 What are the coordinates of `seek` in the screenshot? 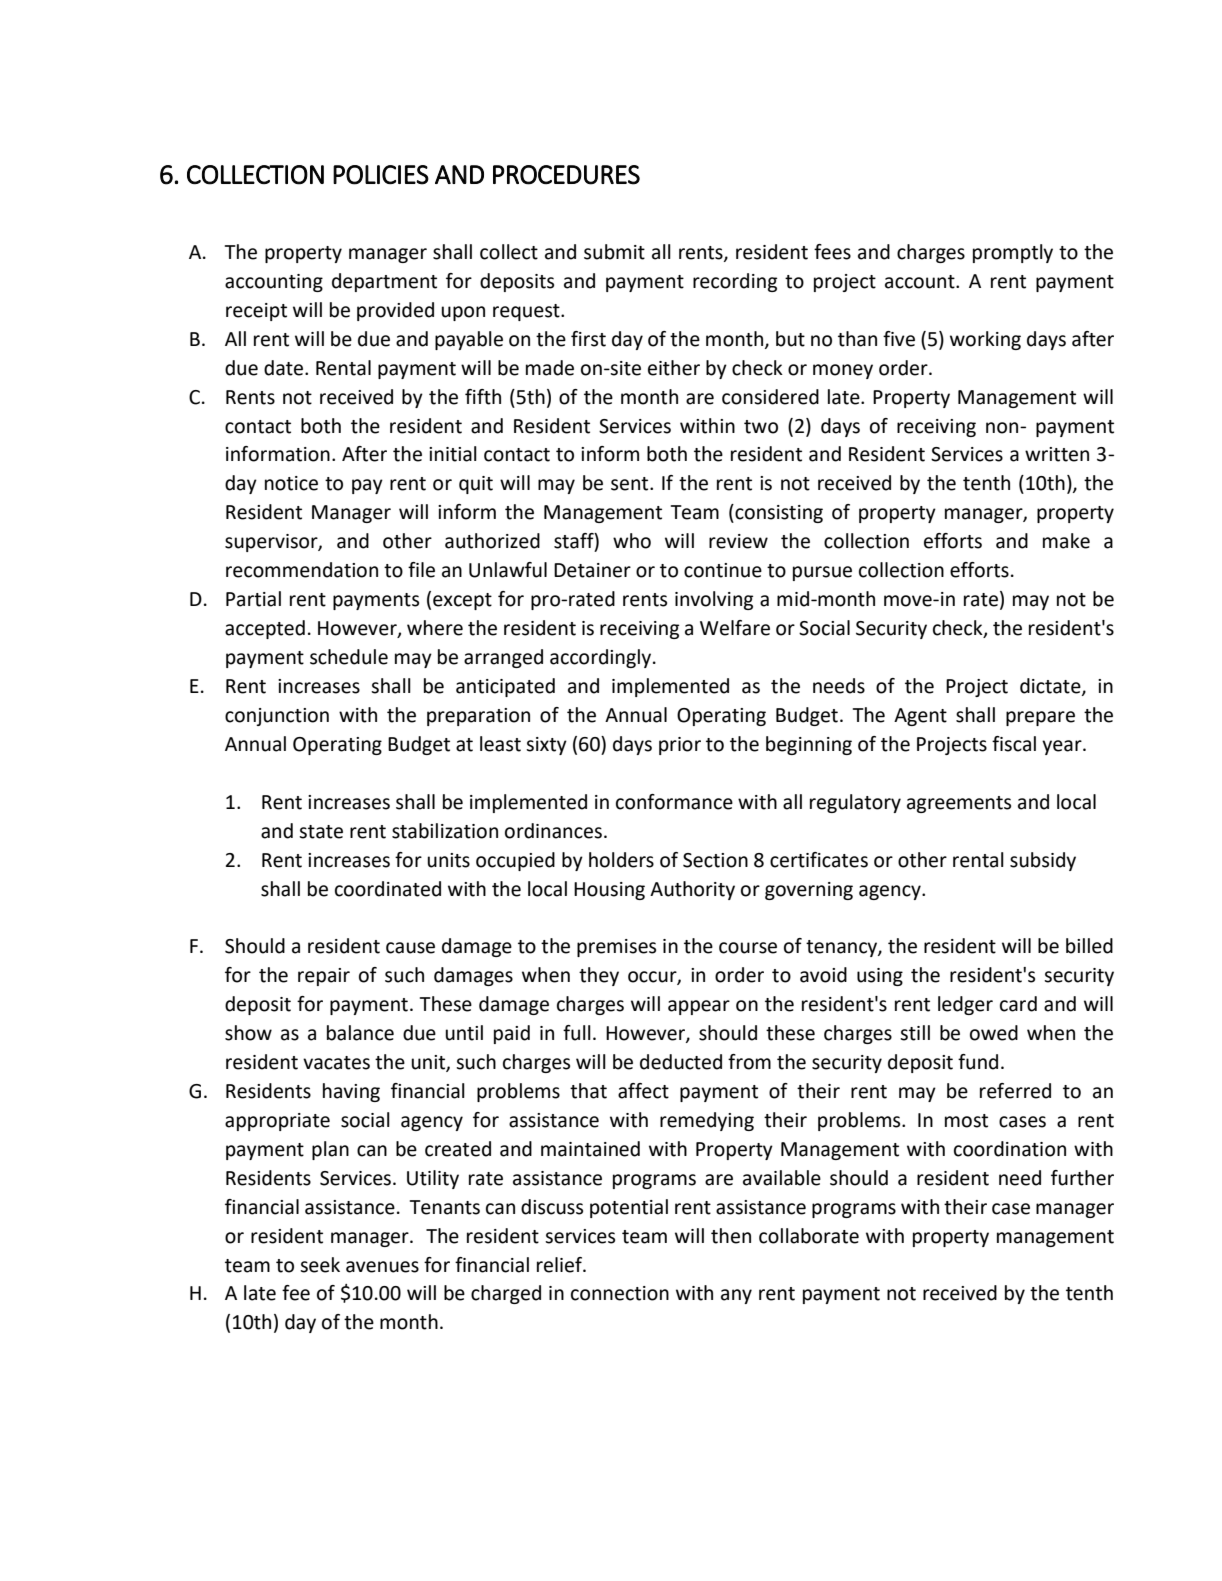 It's located at (320, 1265).
